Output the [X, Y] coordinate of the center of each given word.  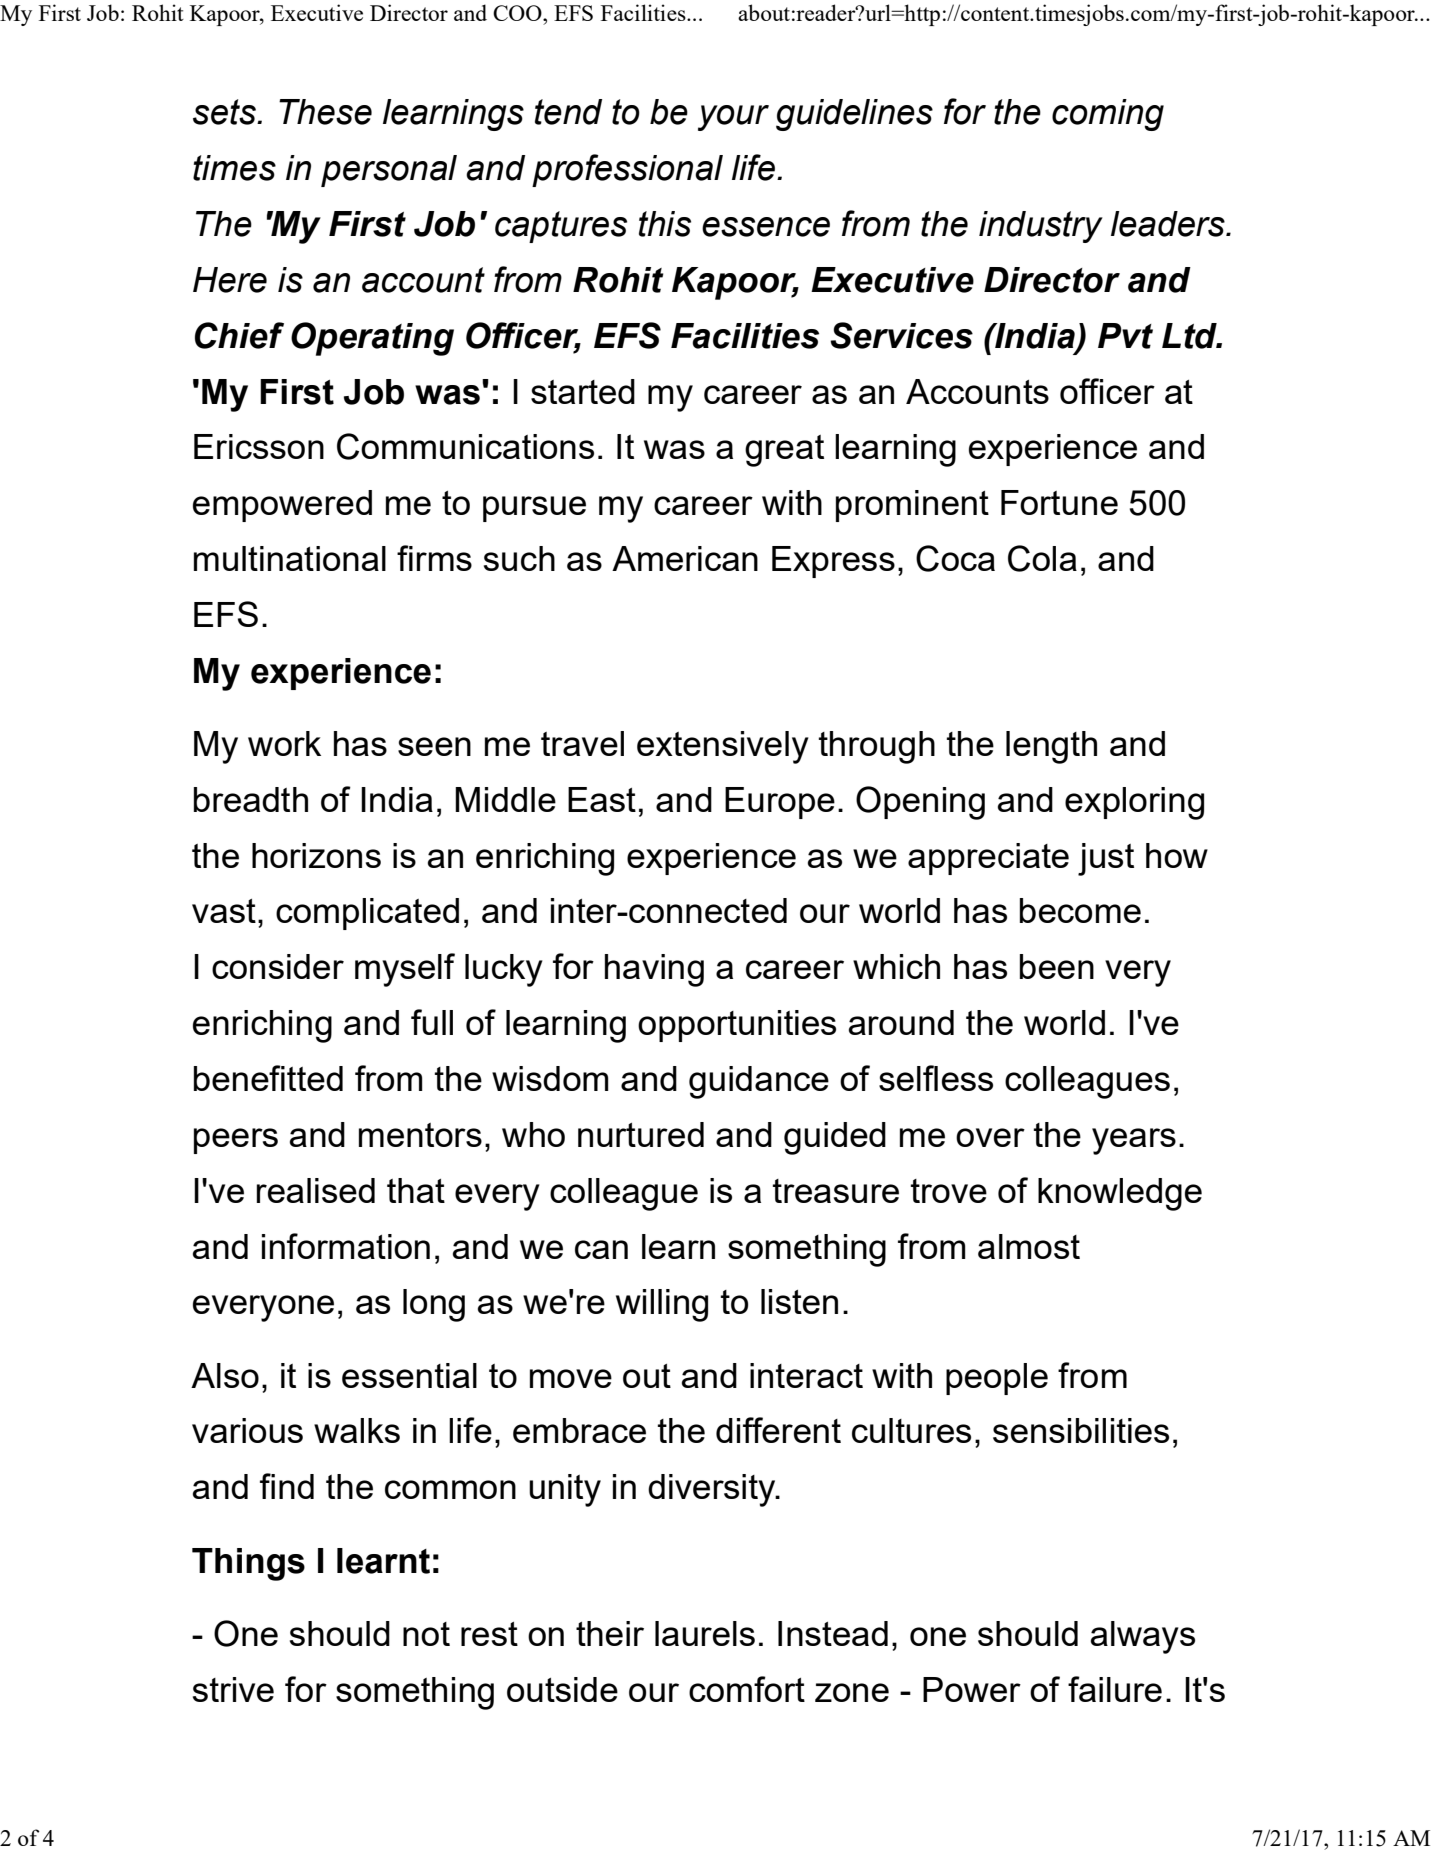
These [325, 112]
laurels [705, 1633]
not [426, 1634]
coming [1108, 115]
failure [1115, 1689]
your [733, 118]
